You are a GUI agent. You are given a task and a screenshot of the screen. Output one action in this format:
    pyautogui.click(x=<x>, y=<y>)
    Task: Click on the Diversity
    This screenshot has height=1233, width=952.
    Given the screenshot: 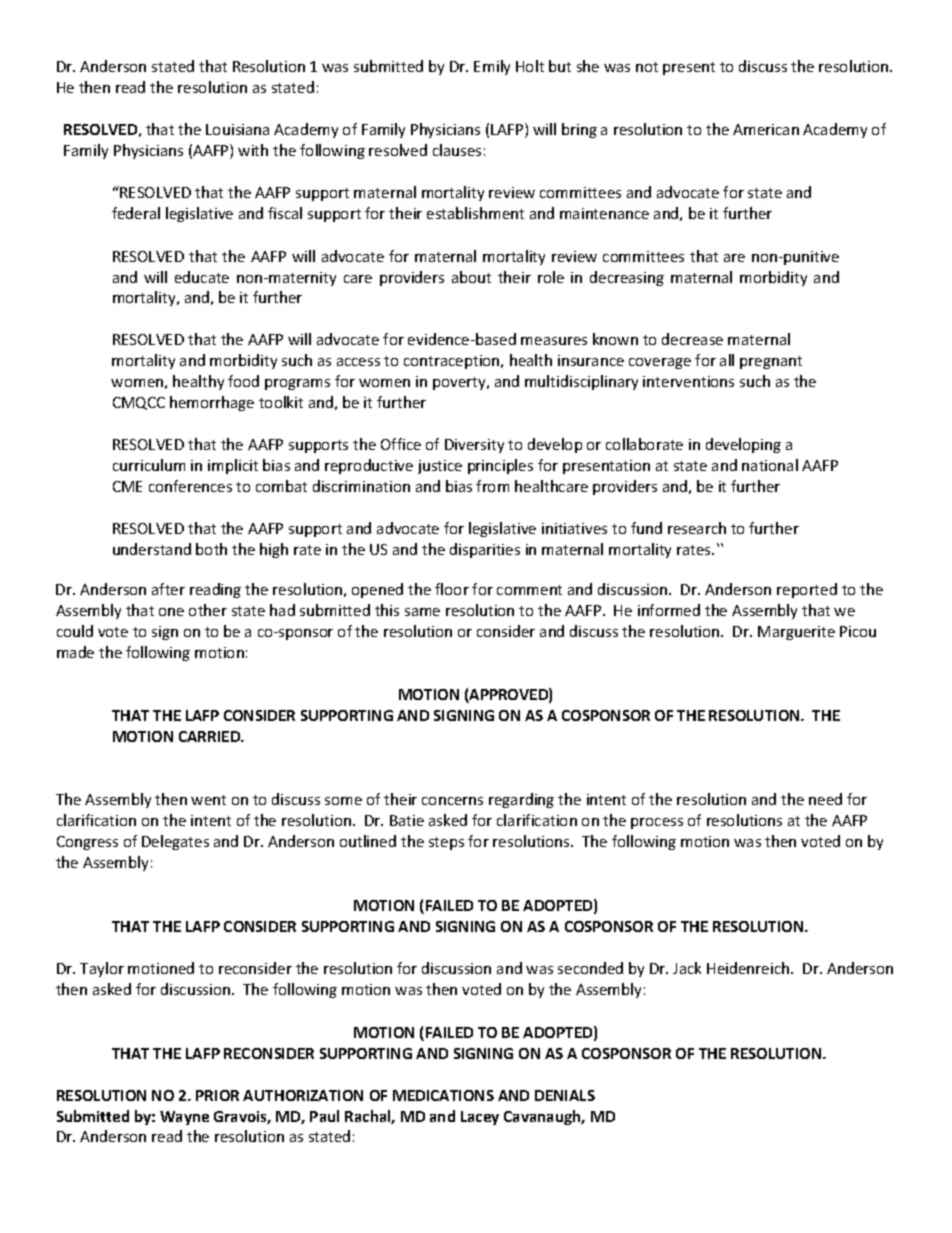 What is the action you would take?
    pyautogui.click(x=474, y=446)
